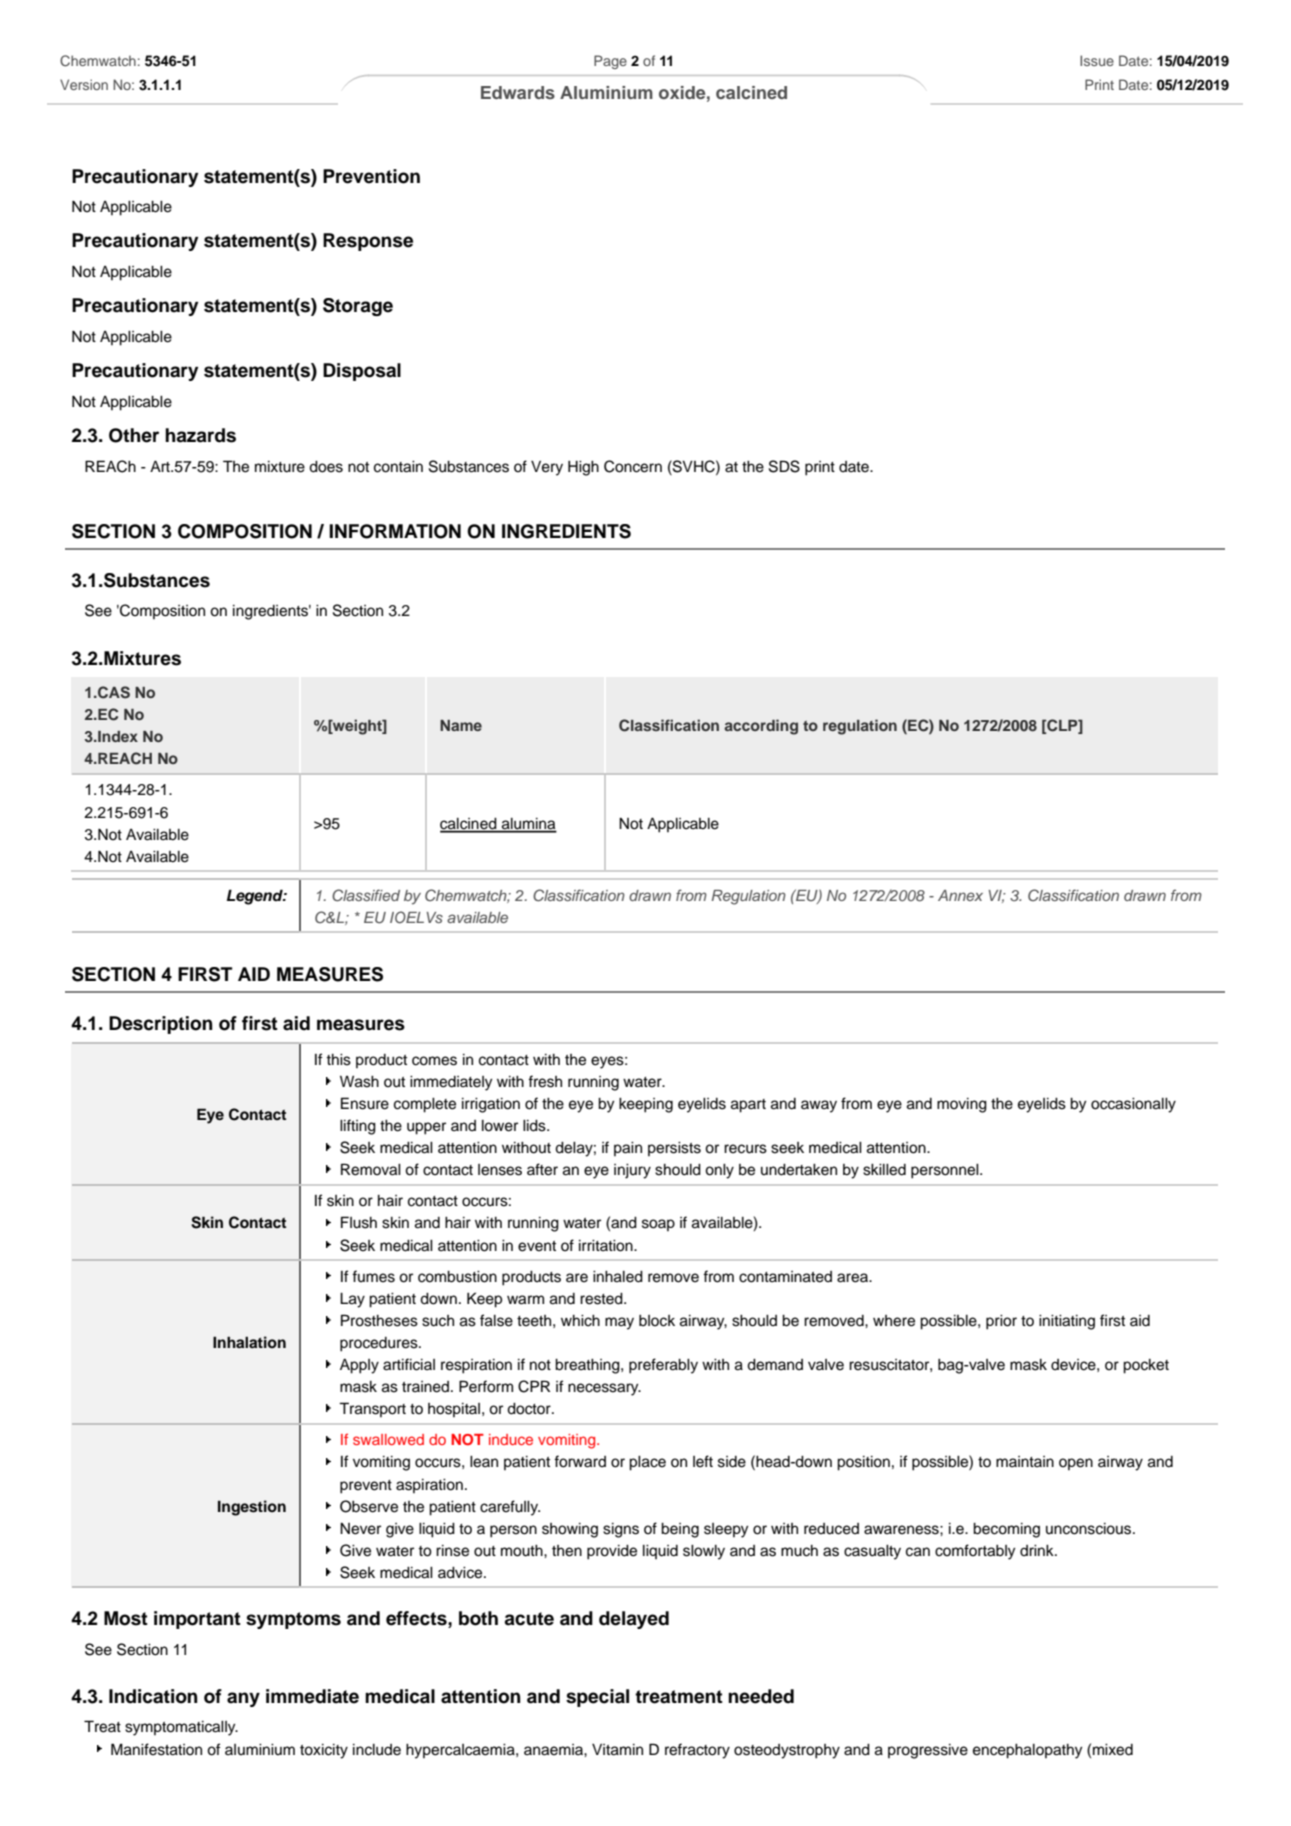 Image resolution: width=1291 pixels, height=1826 pixels. What do you see at coordinates (84, 84) in the screenshot?
I see `Version` at bounding box center [84, 84].
